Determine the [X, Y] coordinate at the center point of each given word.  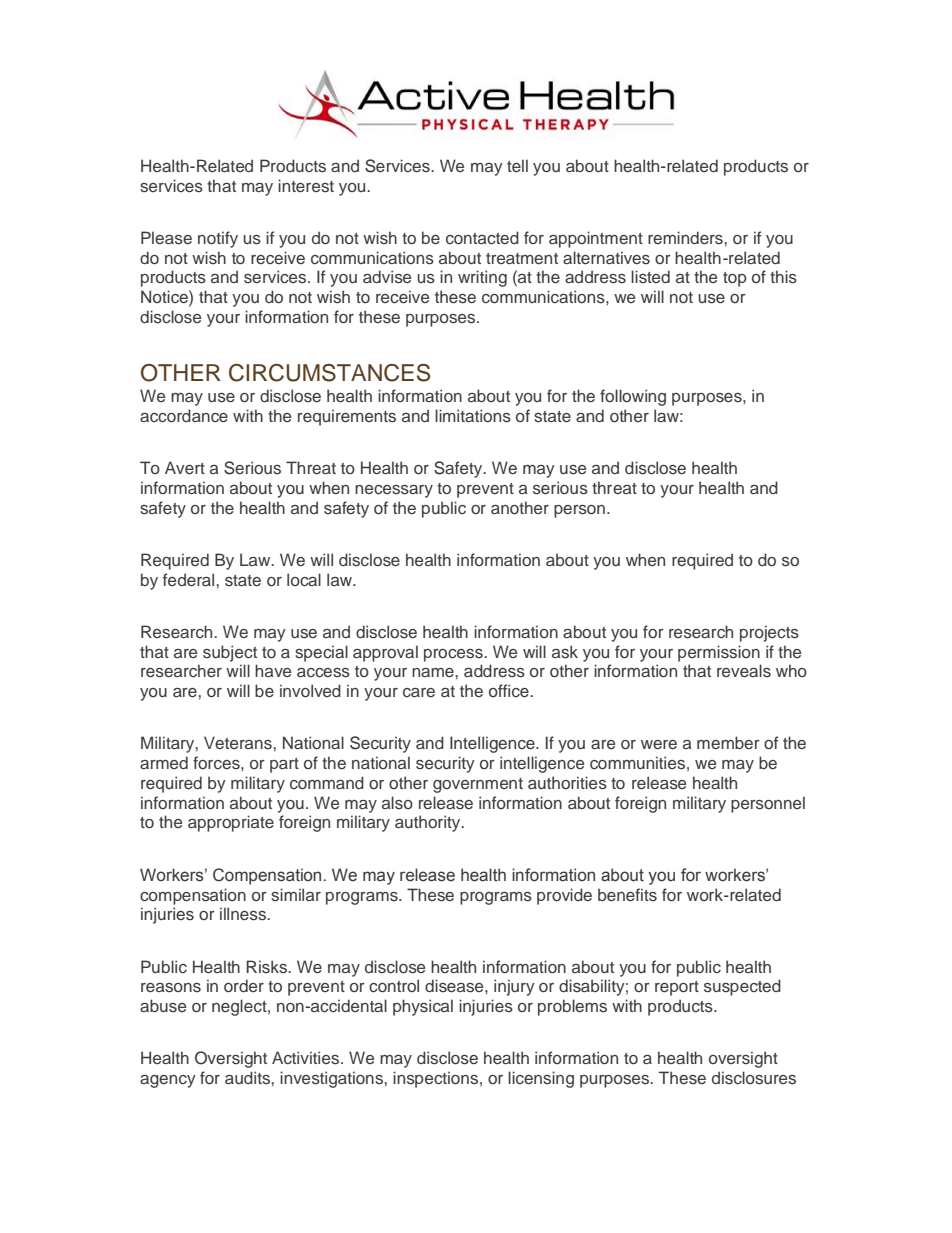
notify [218, 239]
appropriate [231, 823]
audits [248, 1078]
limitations [473, 416]
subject [230, 653]
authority [429, 823]
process [454, 655]
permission [719, 653]
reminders [686, 237]
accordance [184, 416]
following [633, 397]
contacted [482, 238]
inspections [437, 1079]
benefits [627, 894]
